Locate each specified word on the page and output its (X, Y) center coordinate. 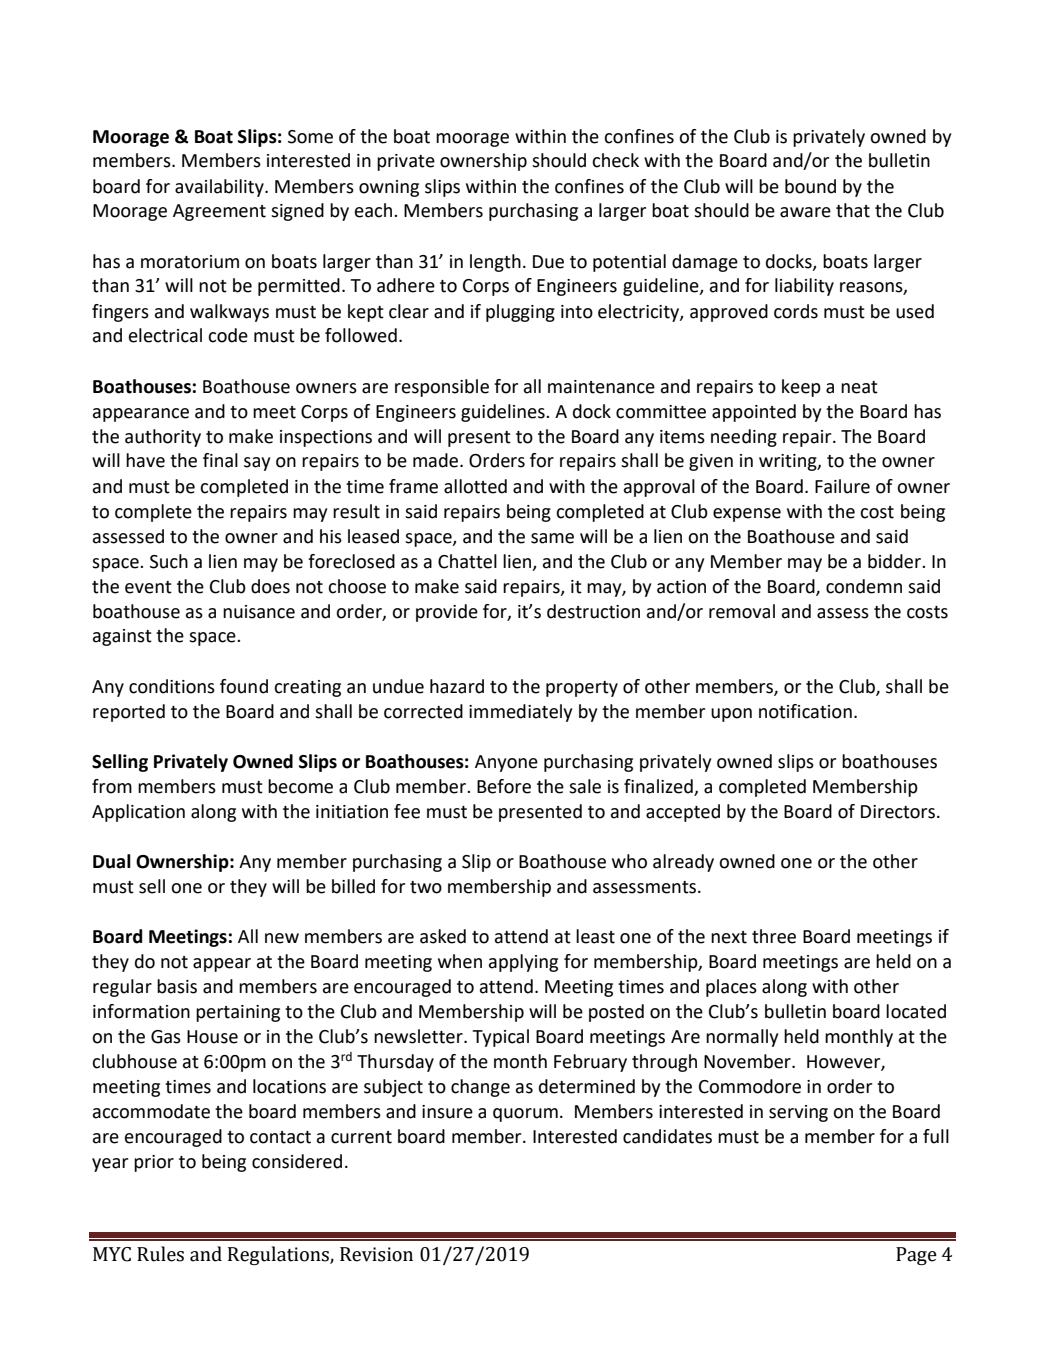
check (615, 160)
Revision (376, 1254)
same (552, 538)
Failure (842, 486)
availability (220, 188)
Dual (112, 861)
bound (810, 186)
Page (916, 1256)
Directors (899, 812)
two (426, 887)
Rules (160, 1254)
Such (169, 561)
